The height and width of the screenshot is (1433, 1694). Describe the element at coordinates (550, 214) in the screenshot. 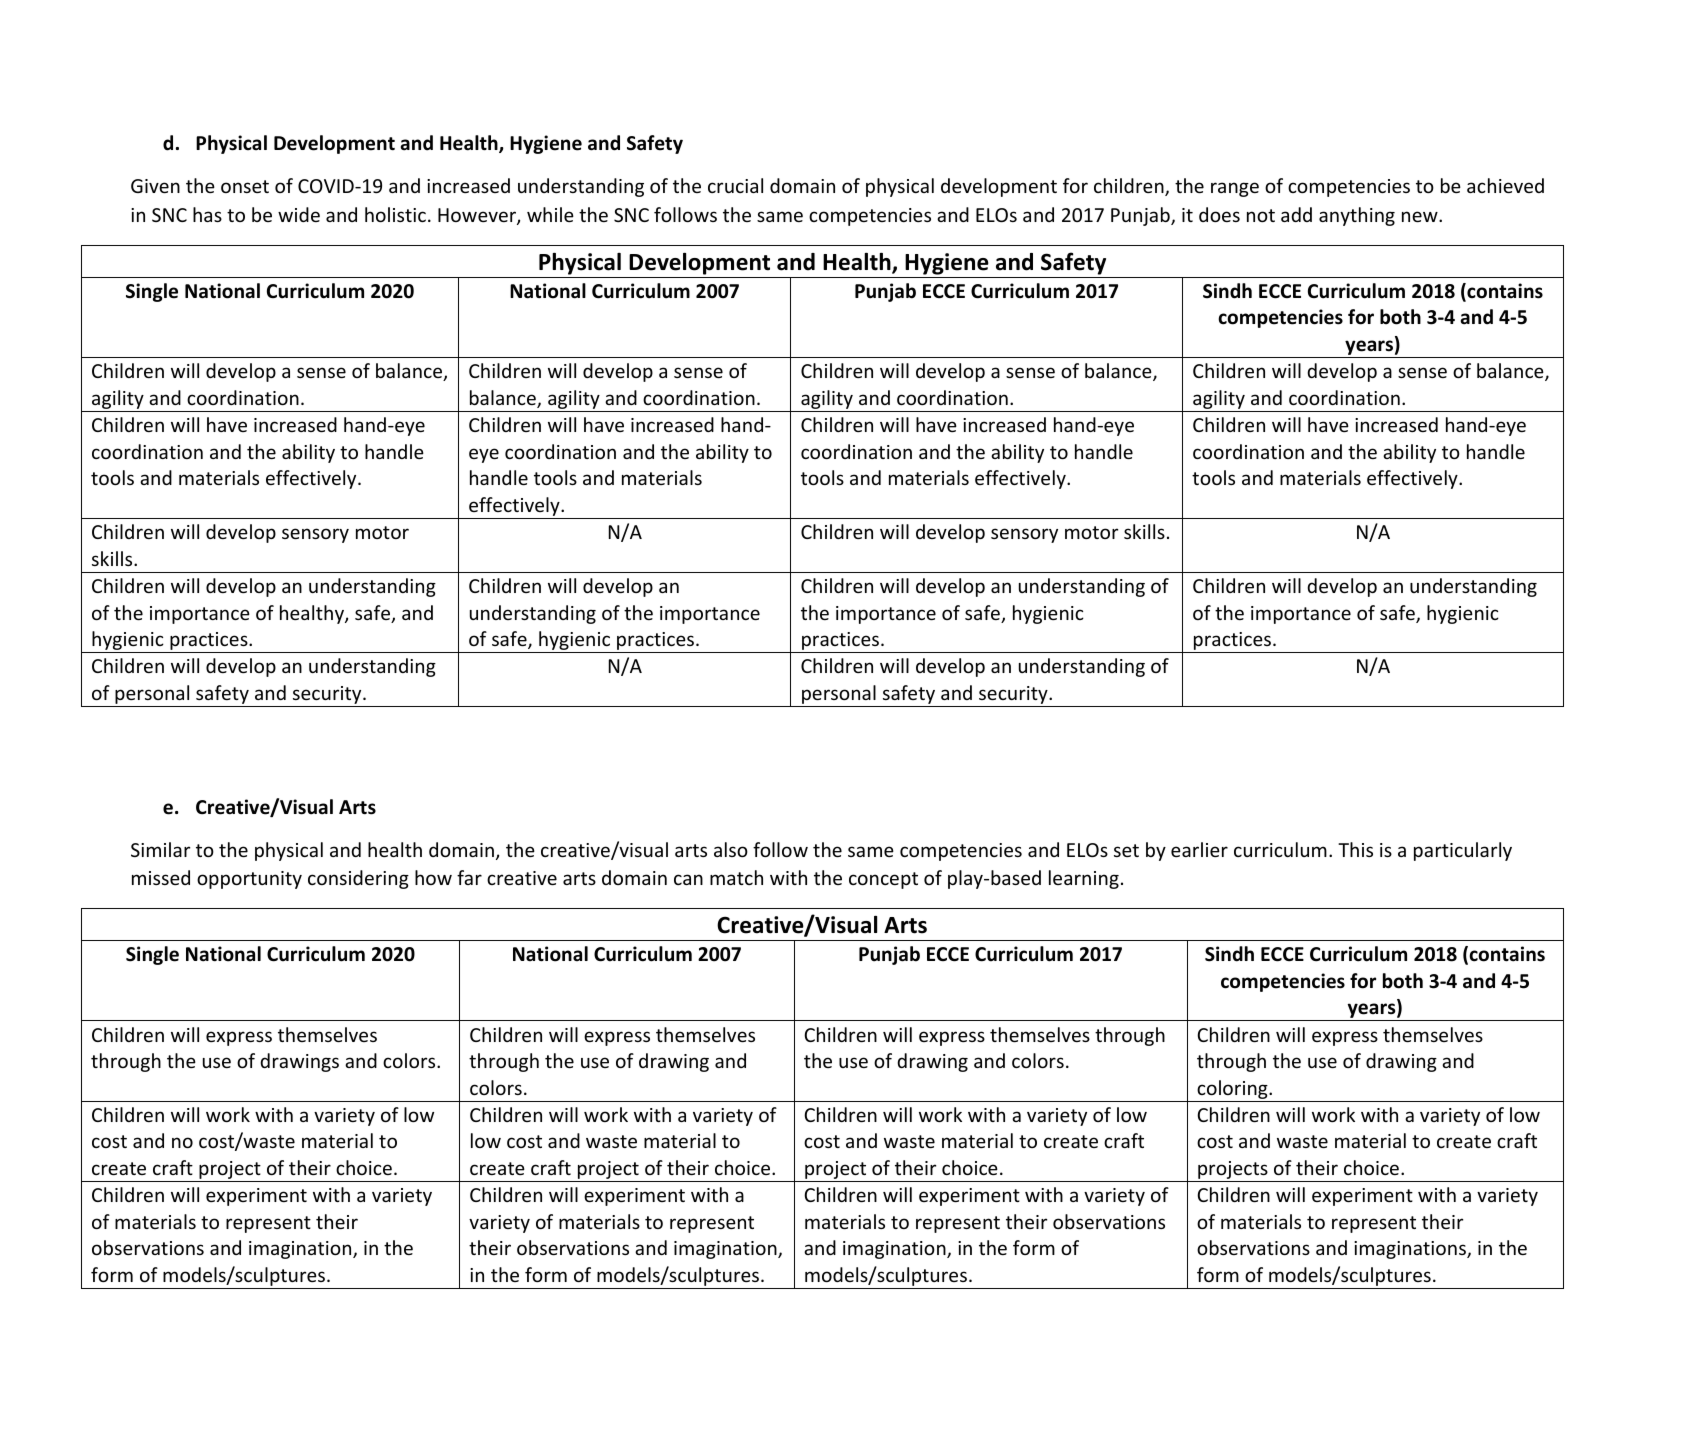

I see `while` at that location.
